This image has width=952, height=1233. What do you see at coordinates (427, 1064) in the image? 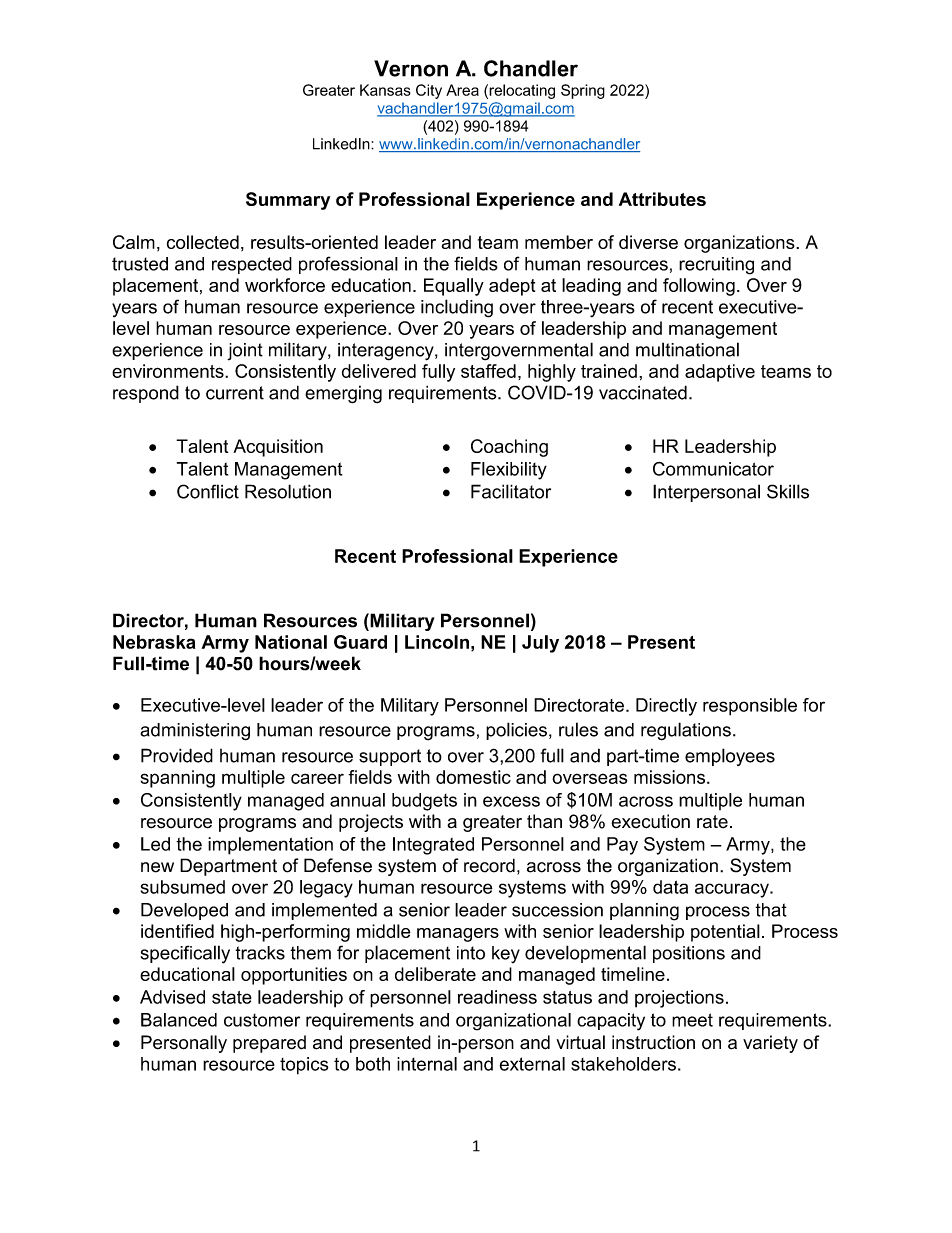
I see `internal` at bounding box center [427, 1064].
